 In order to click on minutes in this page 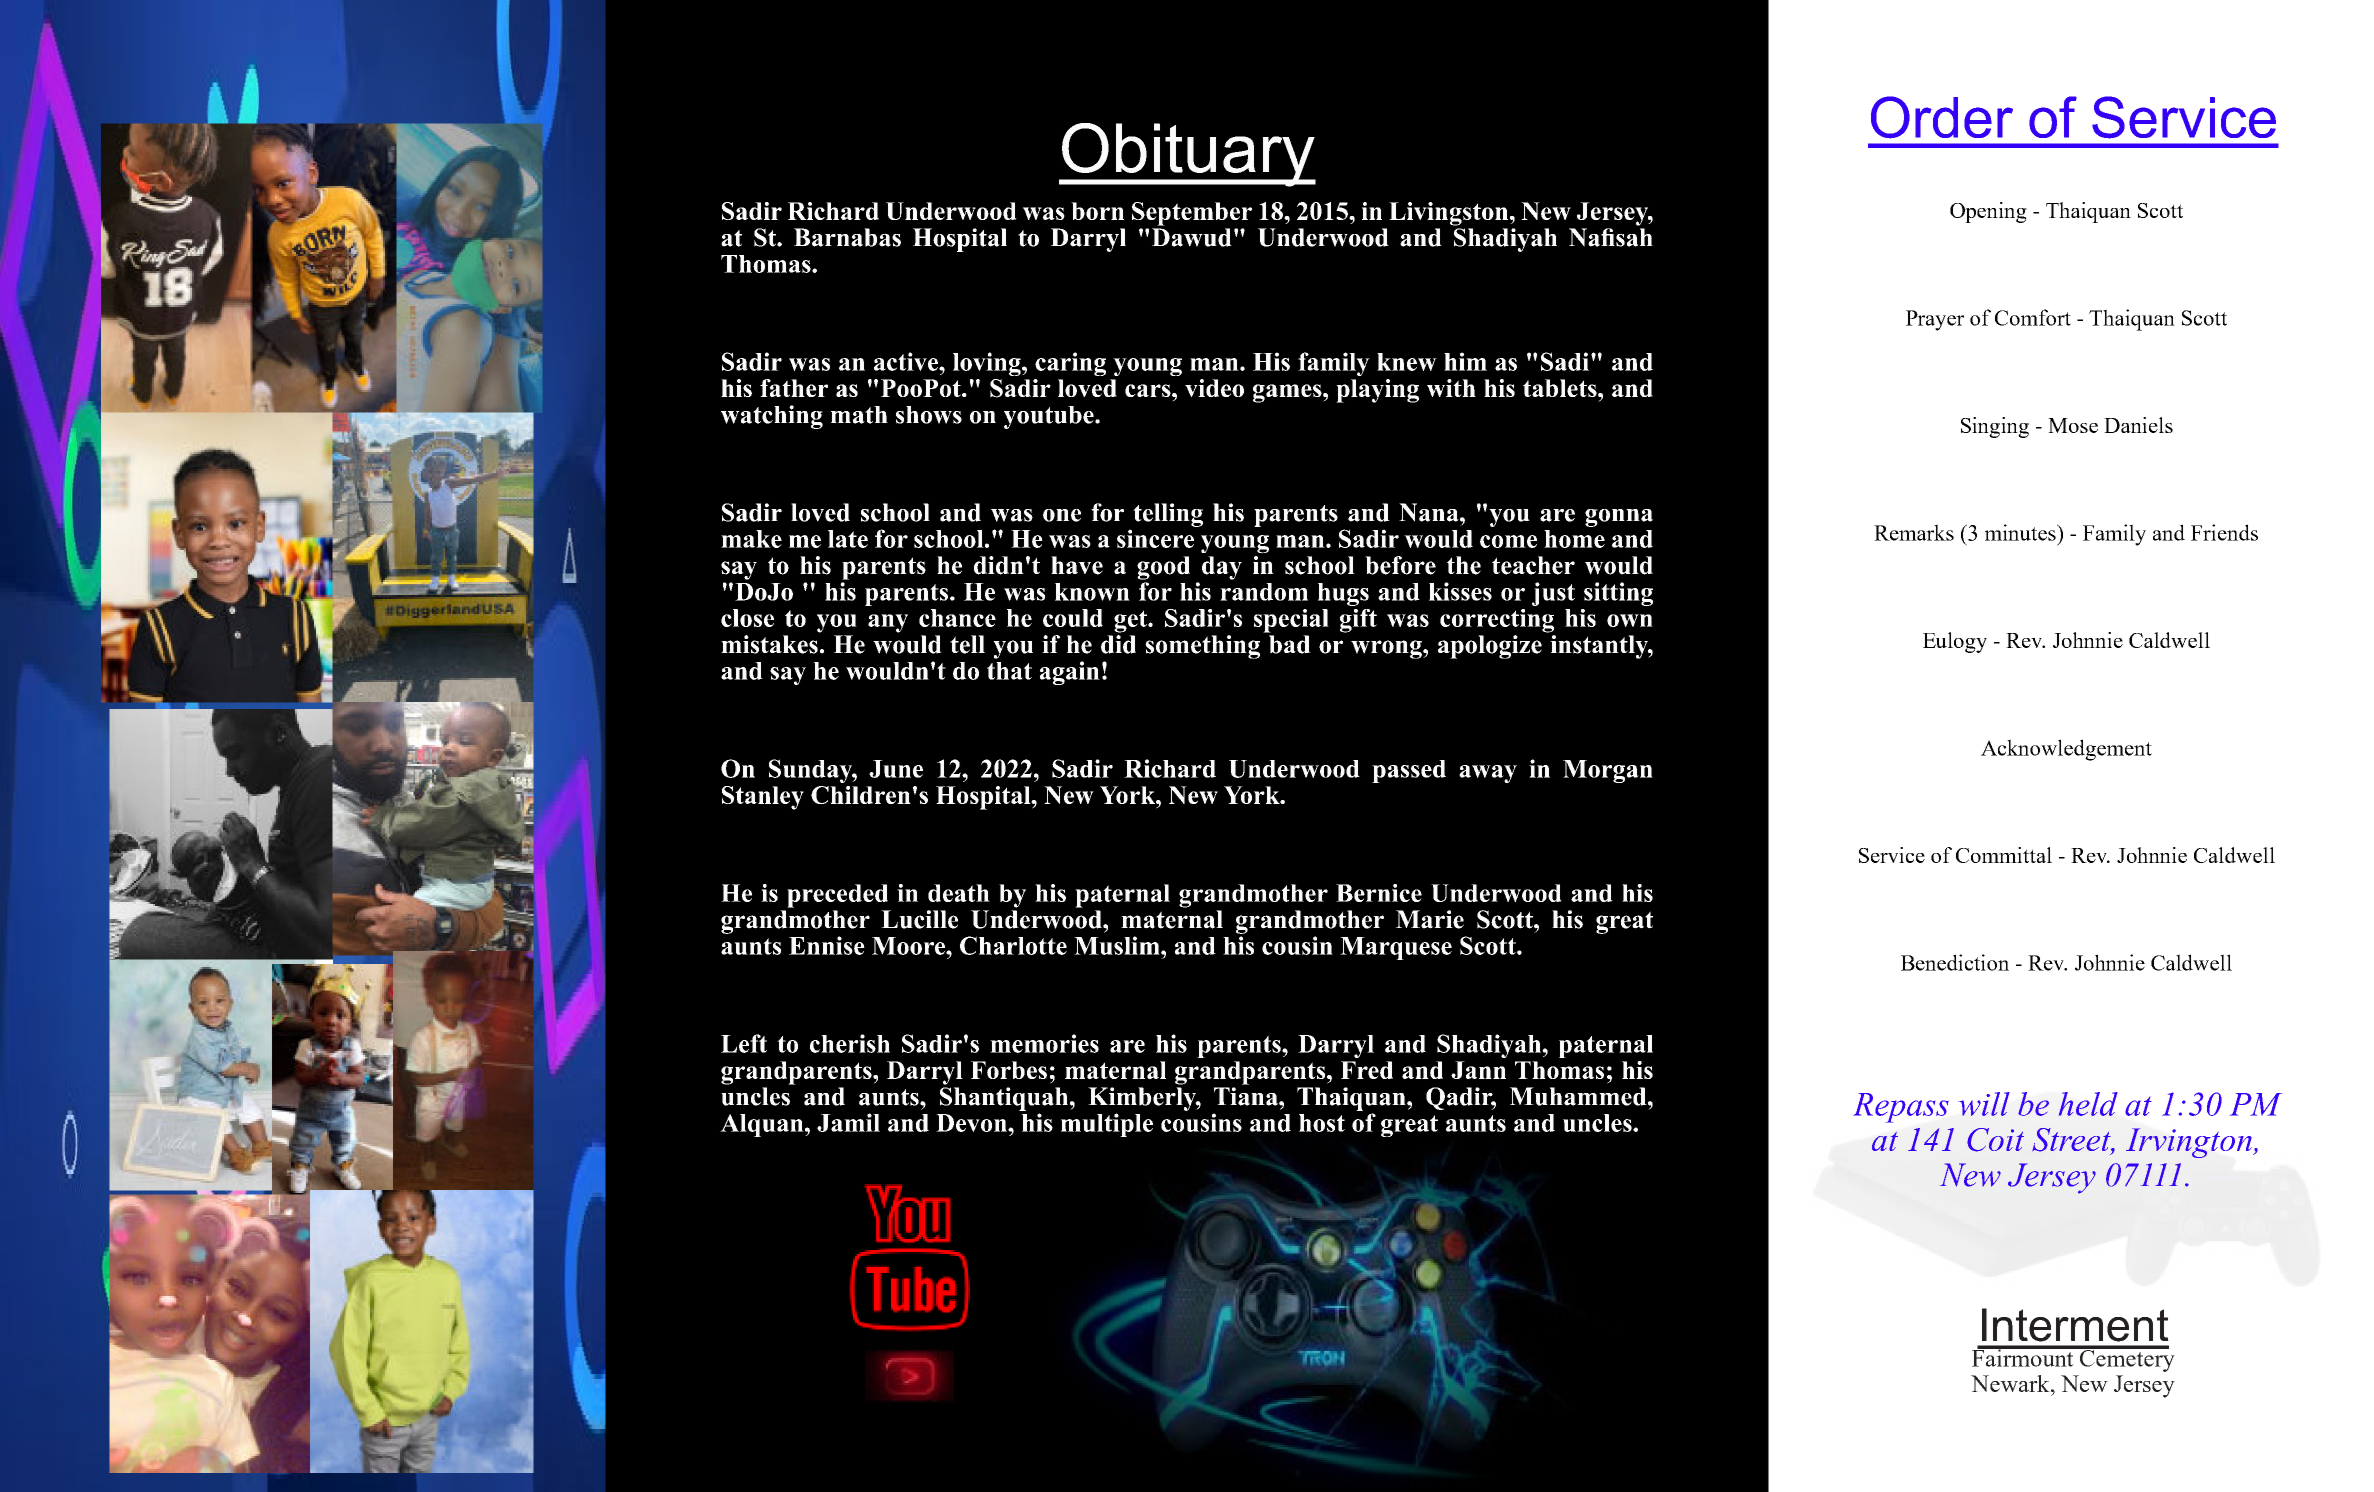, I will do `click(2021, 532)`.
